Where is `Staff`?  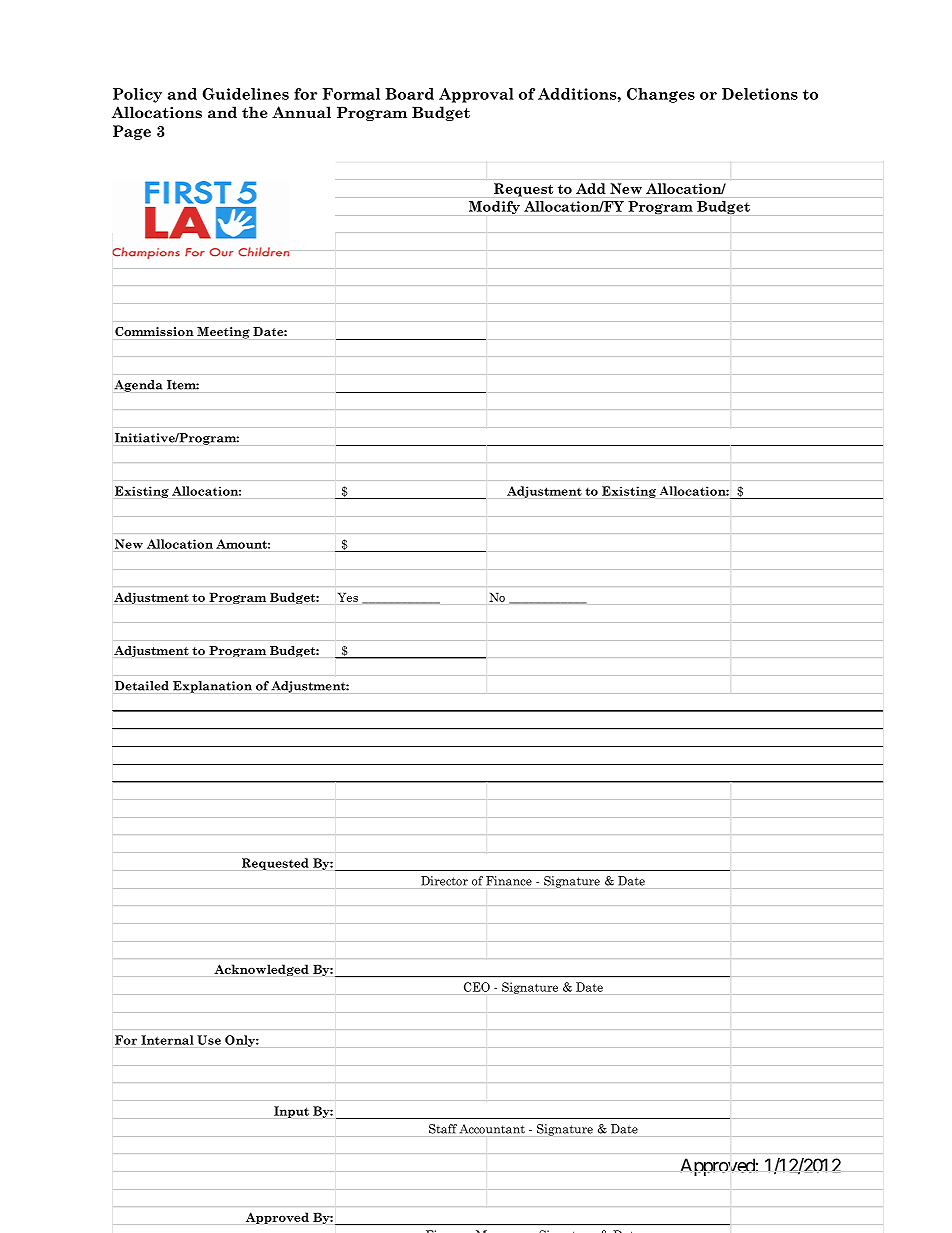 Staff is located at coordinates (443, 1129).
